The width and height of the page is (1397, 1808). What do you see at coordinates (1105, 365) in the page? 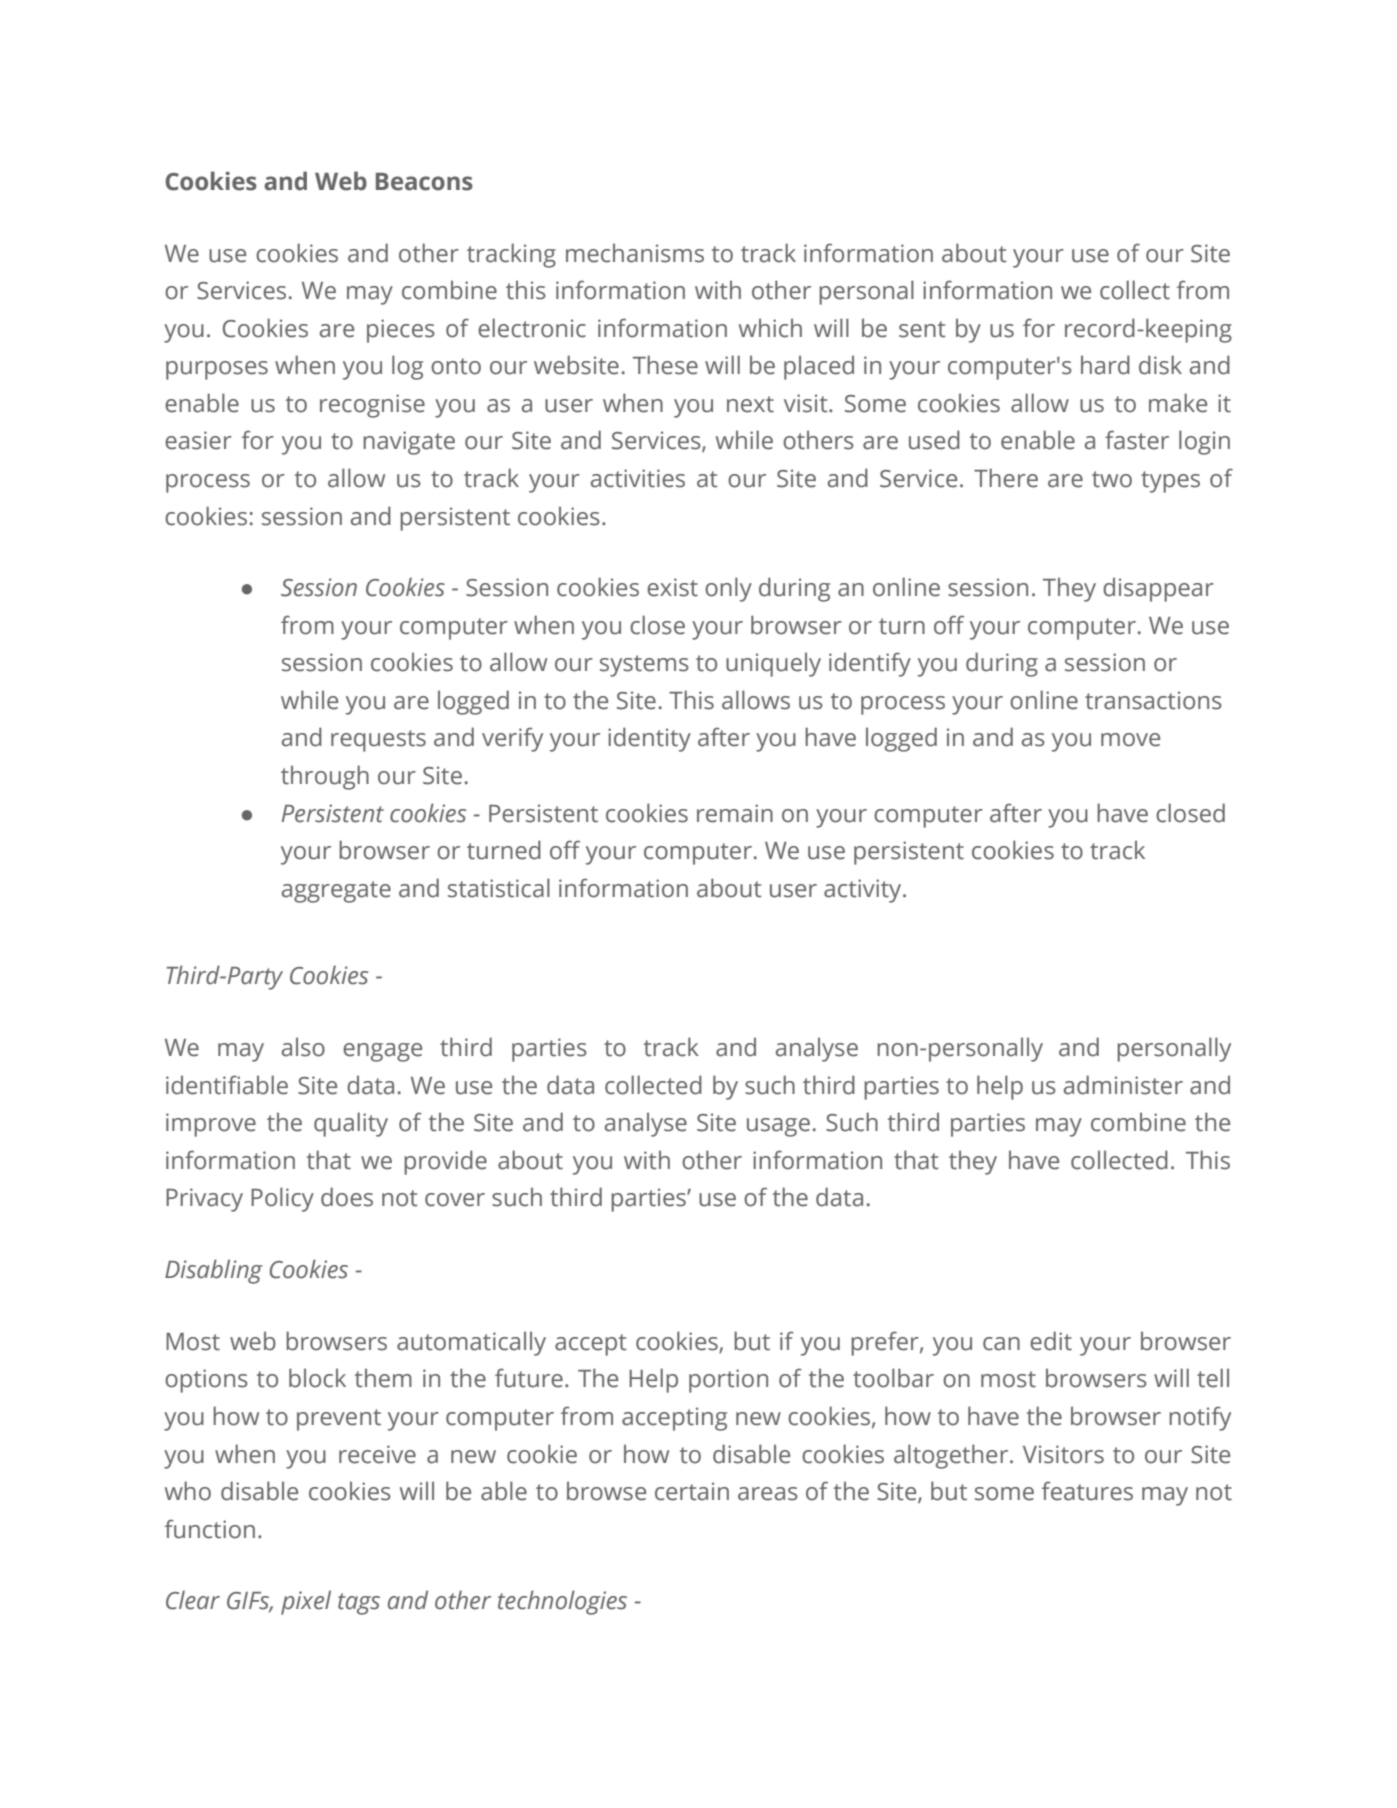
I see `hard` at bounding box center [1105, 365].
